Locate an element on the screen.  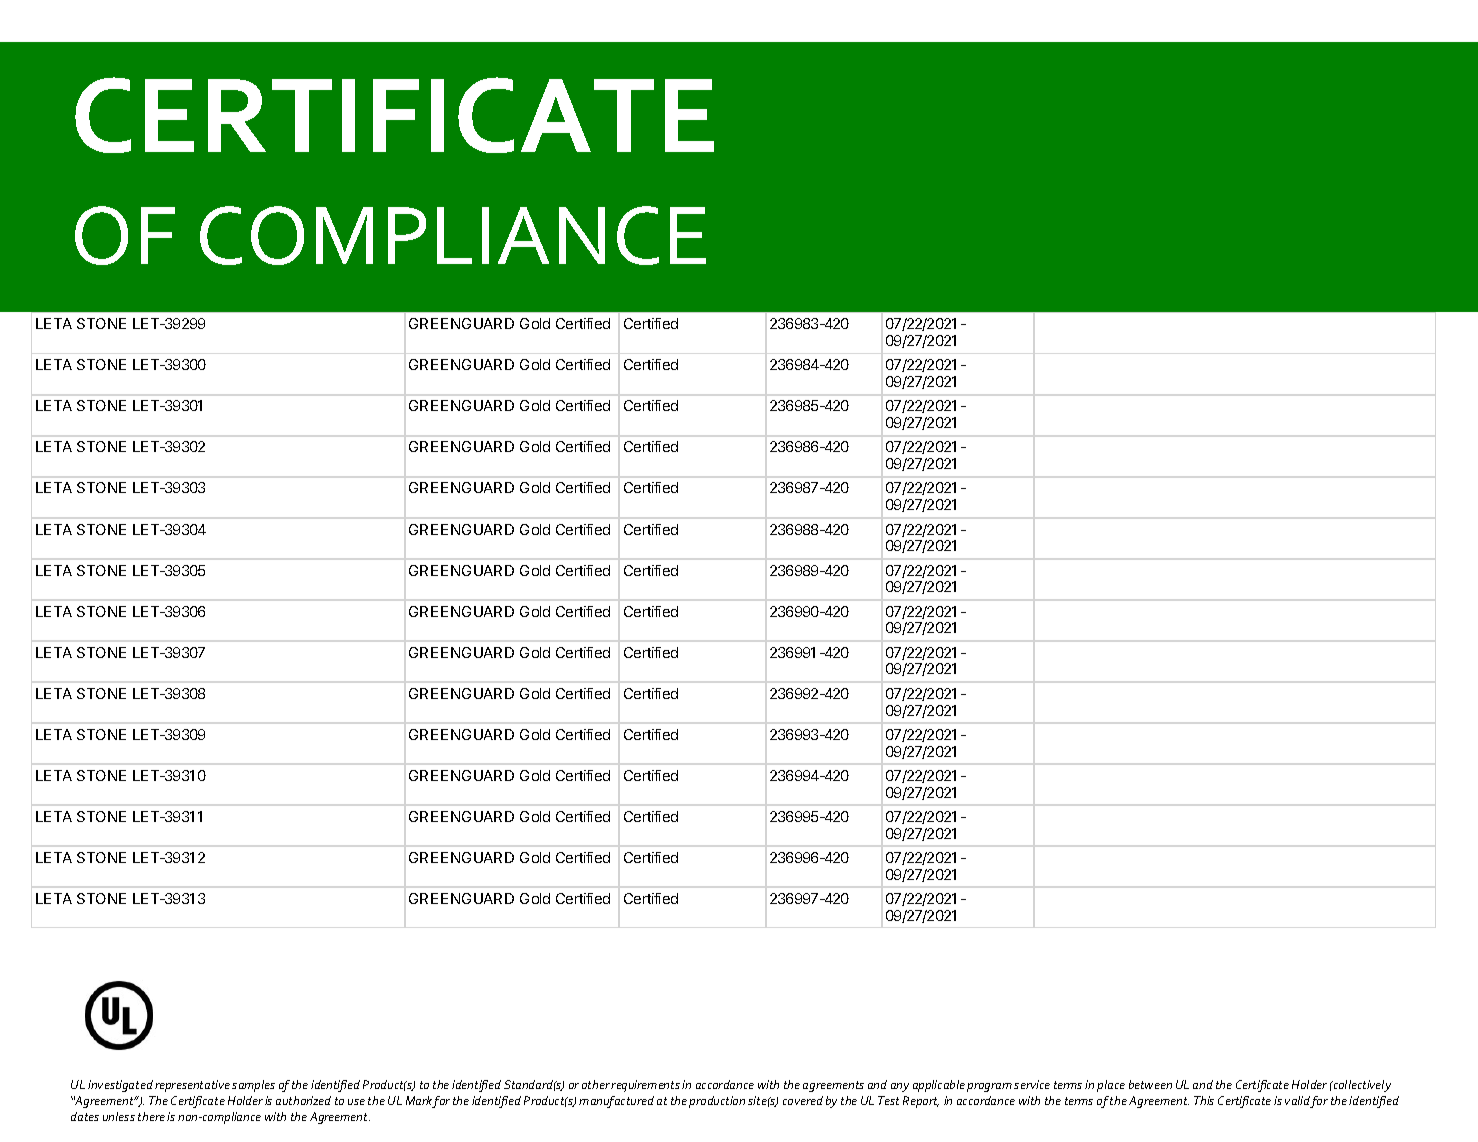
manufactured is located at coordinates (616, 1102).
